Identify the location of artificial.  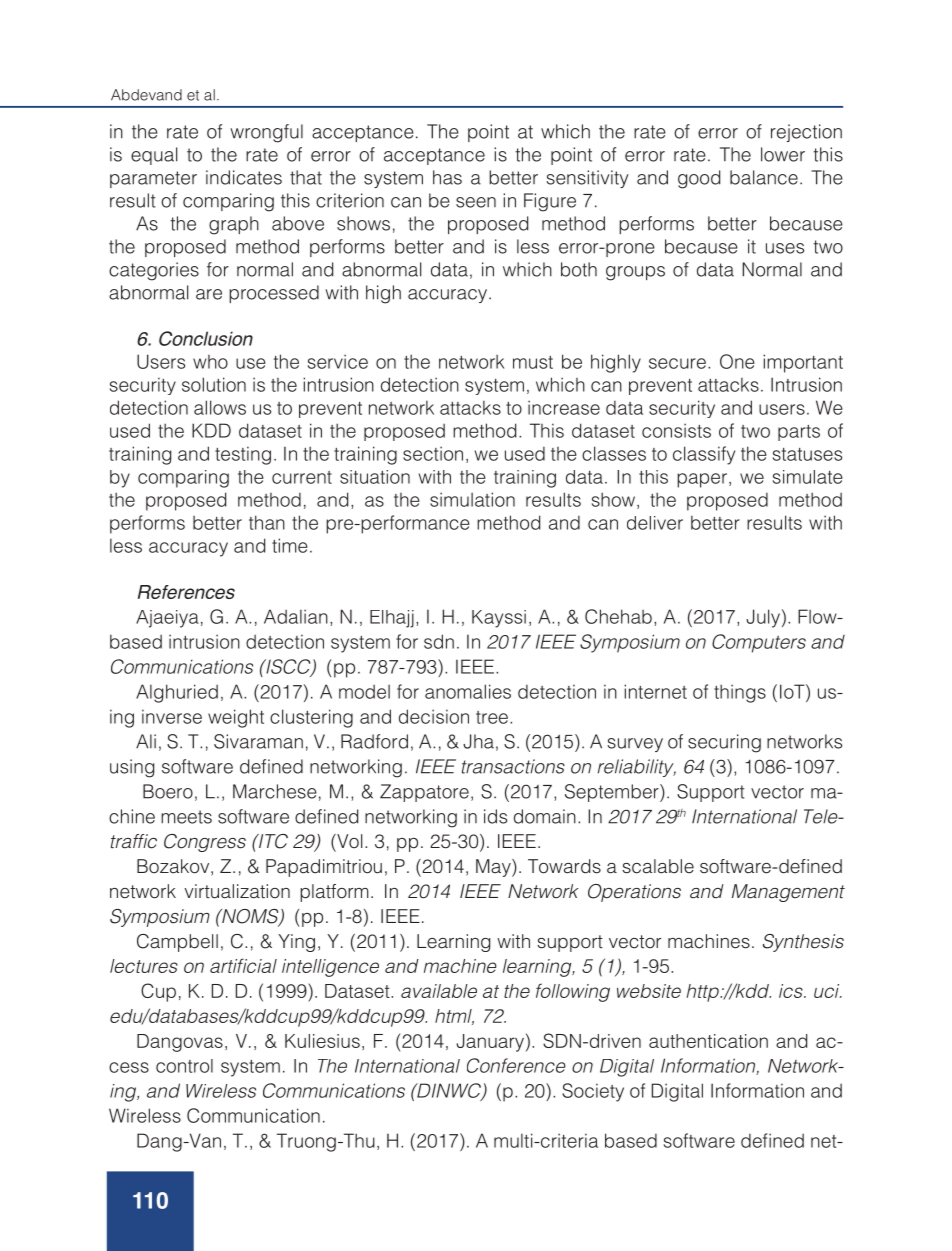
(243, 965).
